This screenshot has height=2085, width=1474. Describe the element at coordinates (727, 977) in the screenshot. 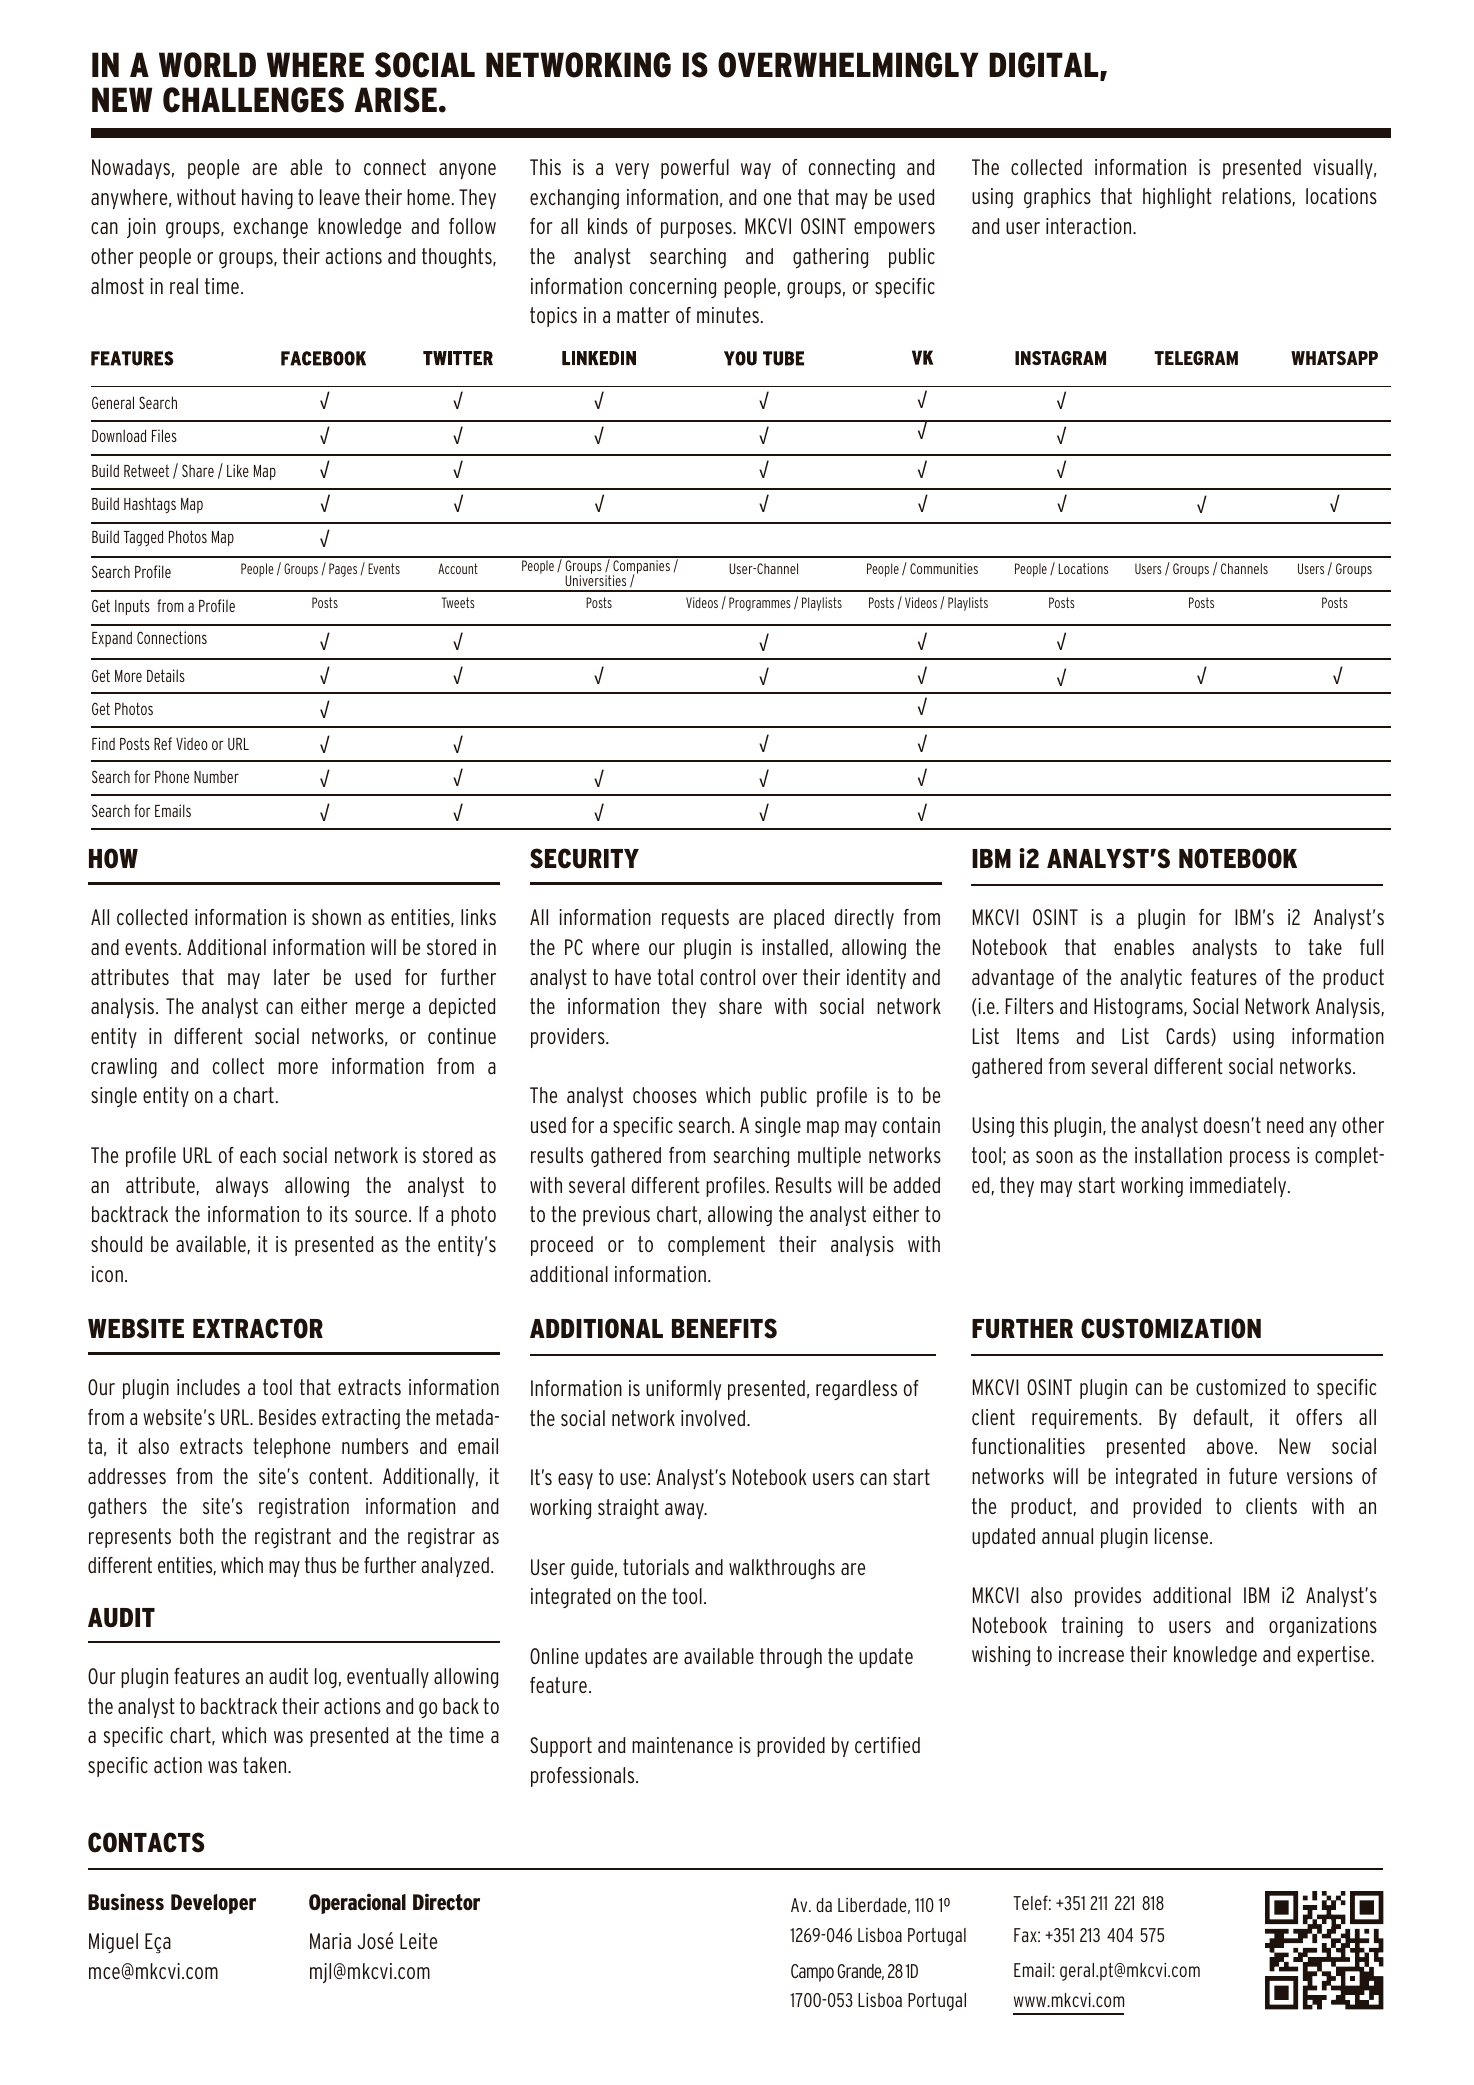

I see `control` at that location.
